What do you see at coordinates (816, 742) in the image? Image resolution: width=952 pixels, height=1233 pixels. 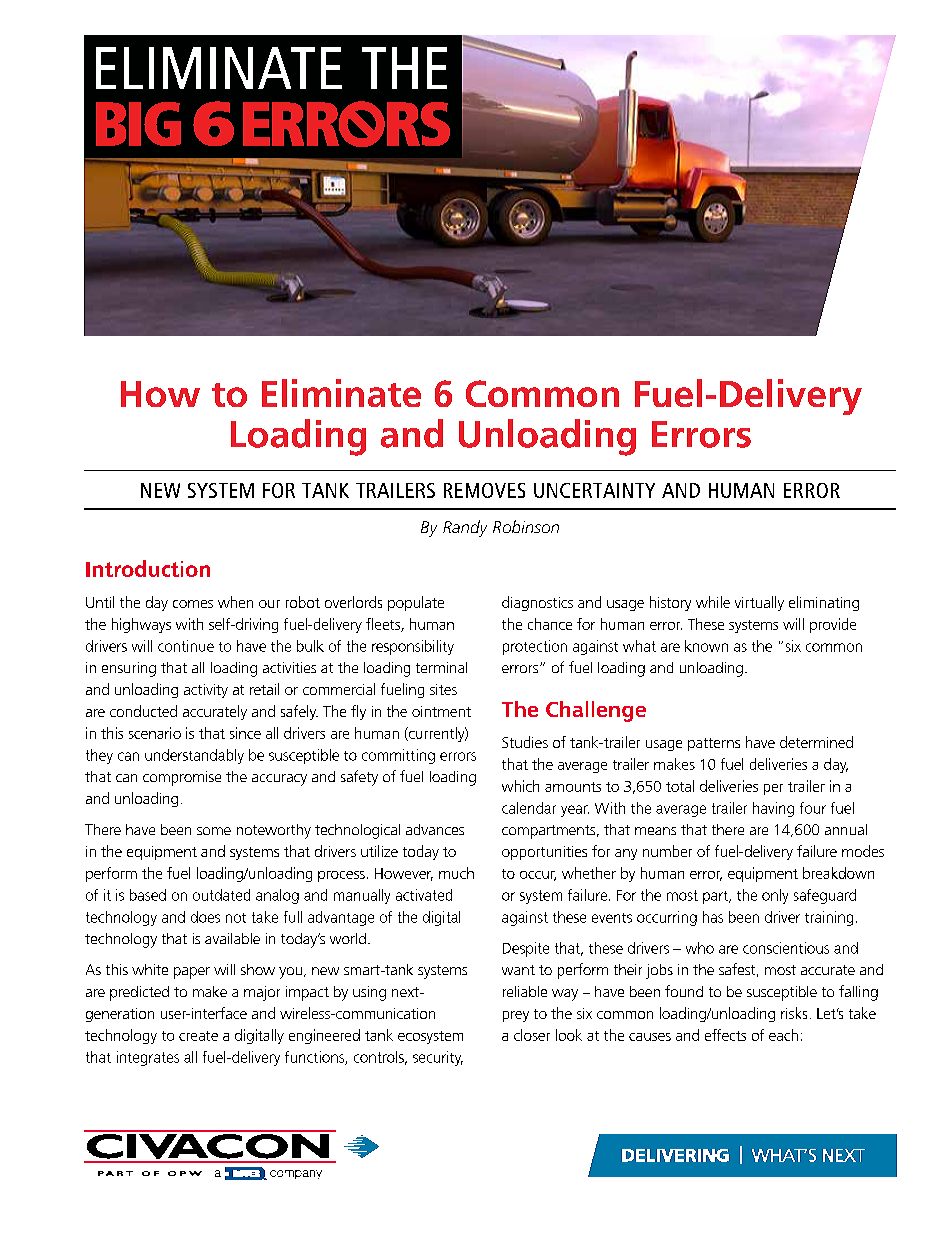 I see `determined` at bounding box center [816, 742].
